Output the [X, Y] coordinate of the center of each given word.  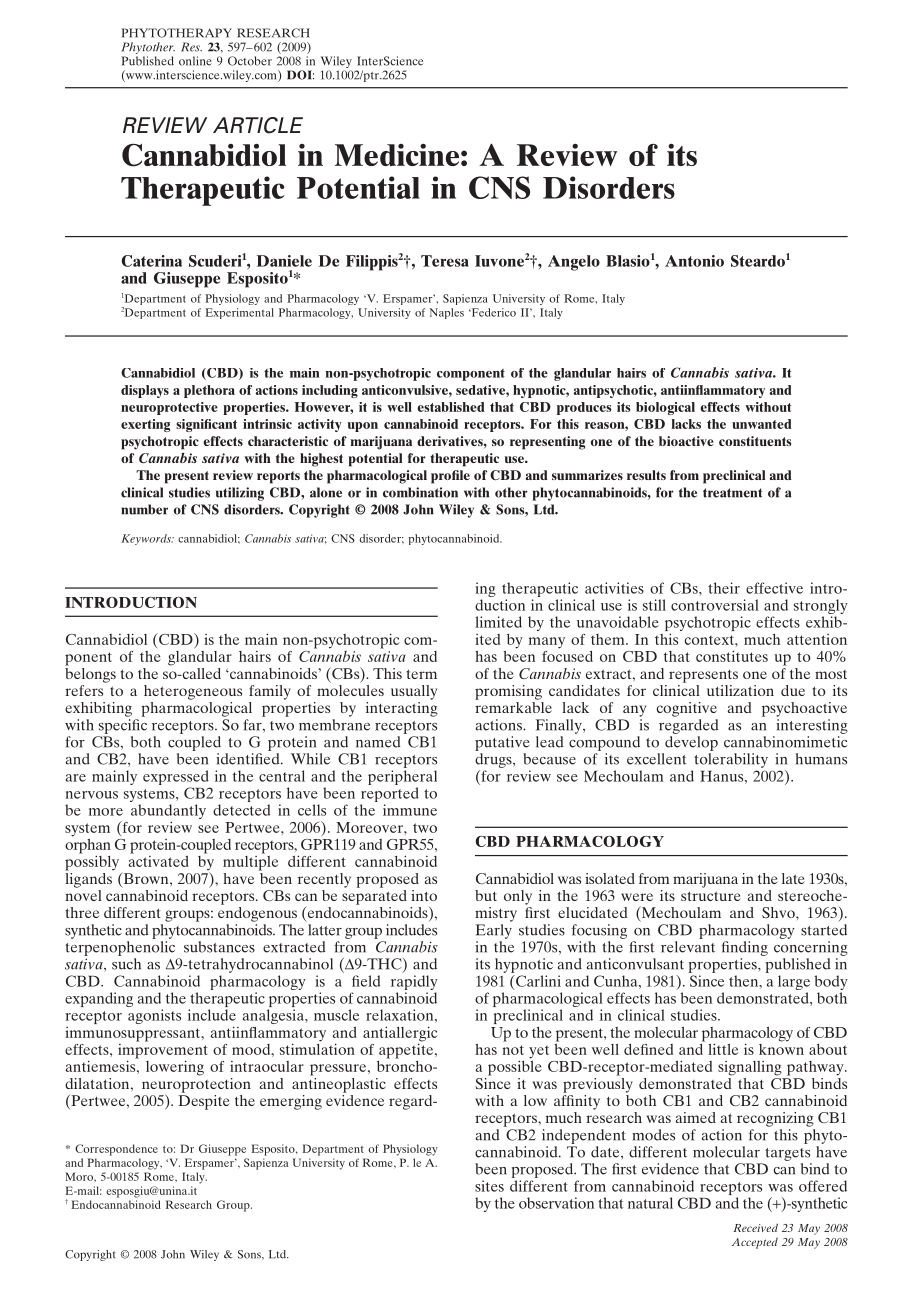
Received [755, 1227]
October [250, 61]
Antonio [694, 261]
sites [489, 1186]
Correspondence [116, 1150]
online [195, 61]
